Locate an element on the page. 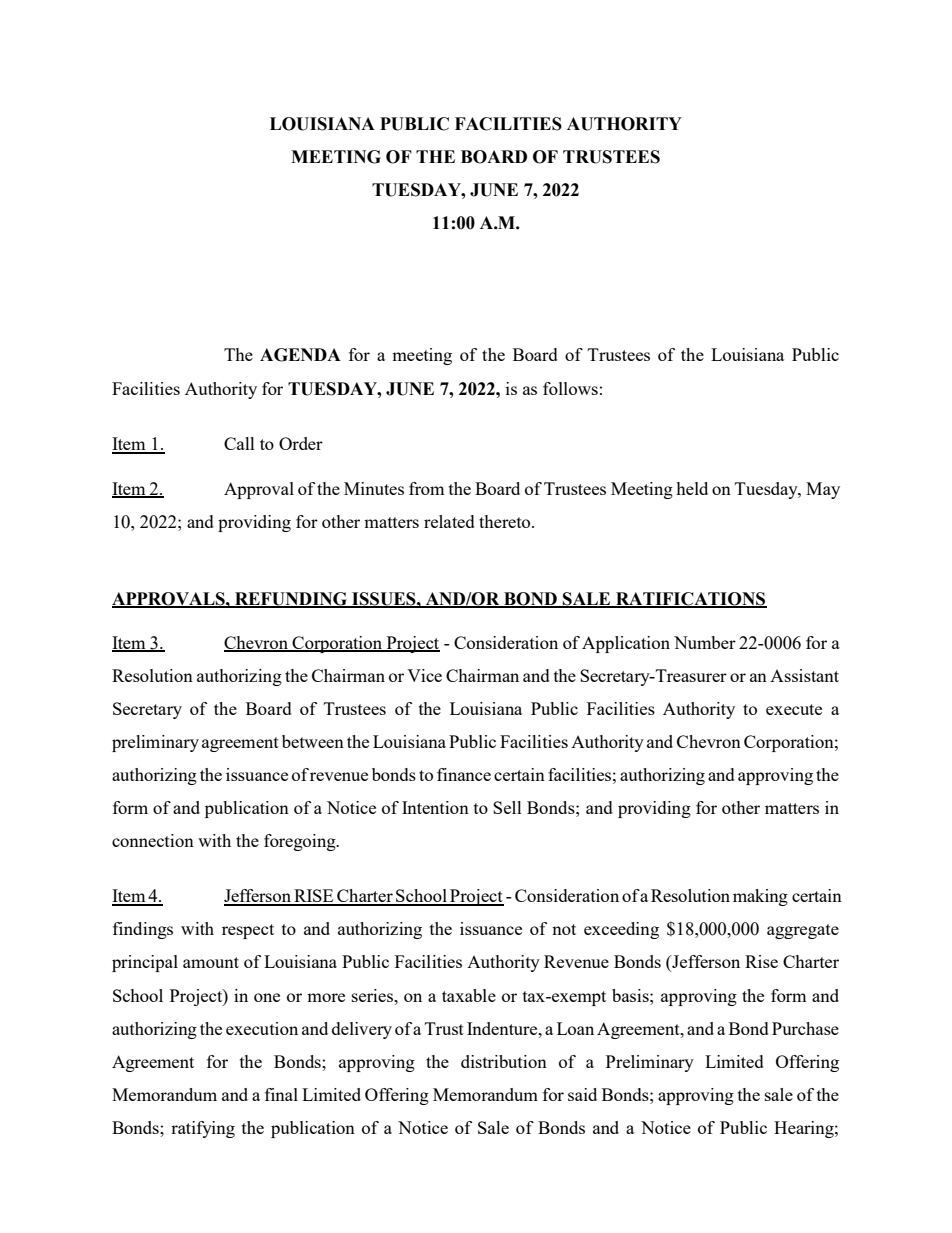  follows is located at coordinates (570, 388).
